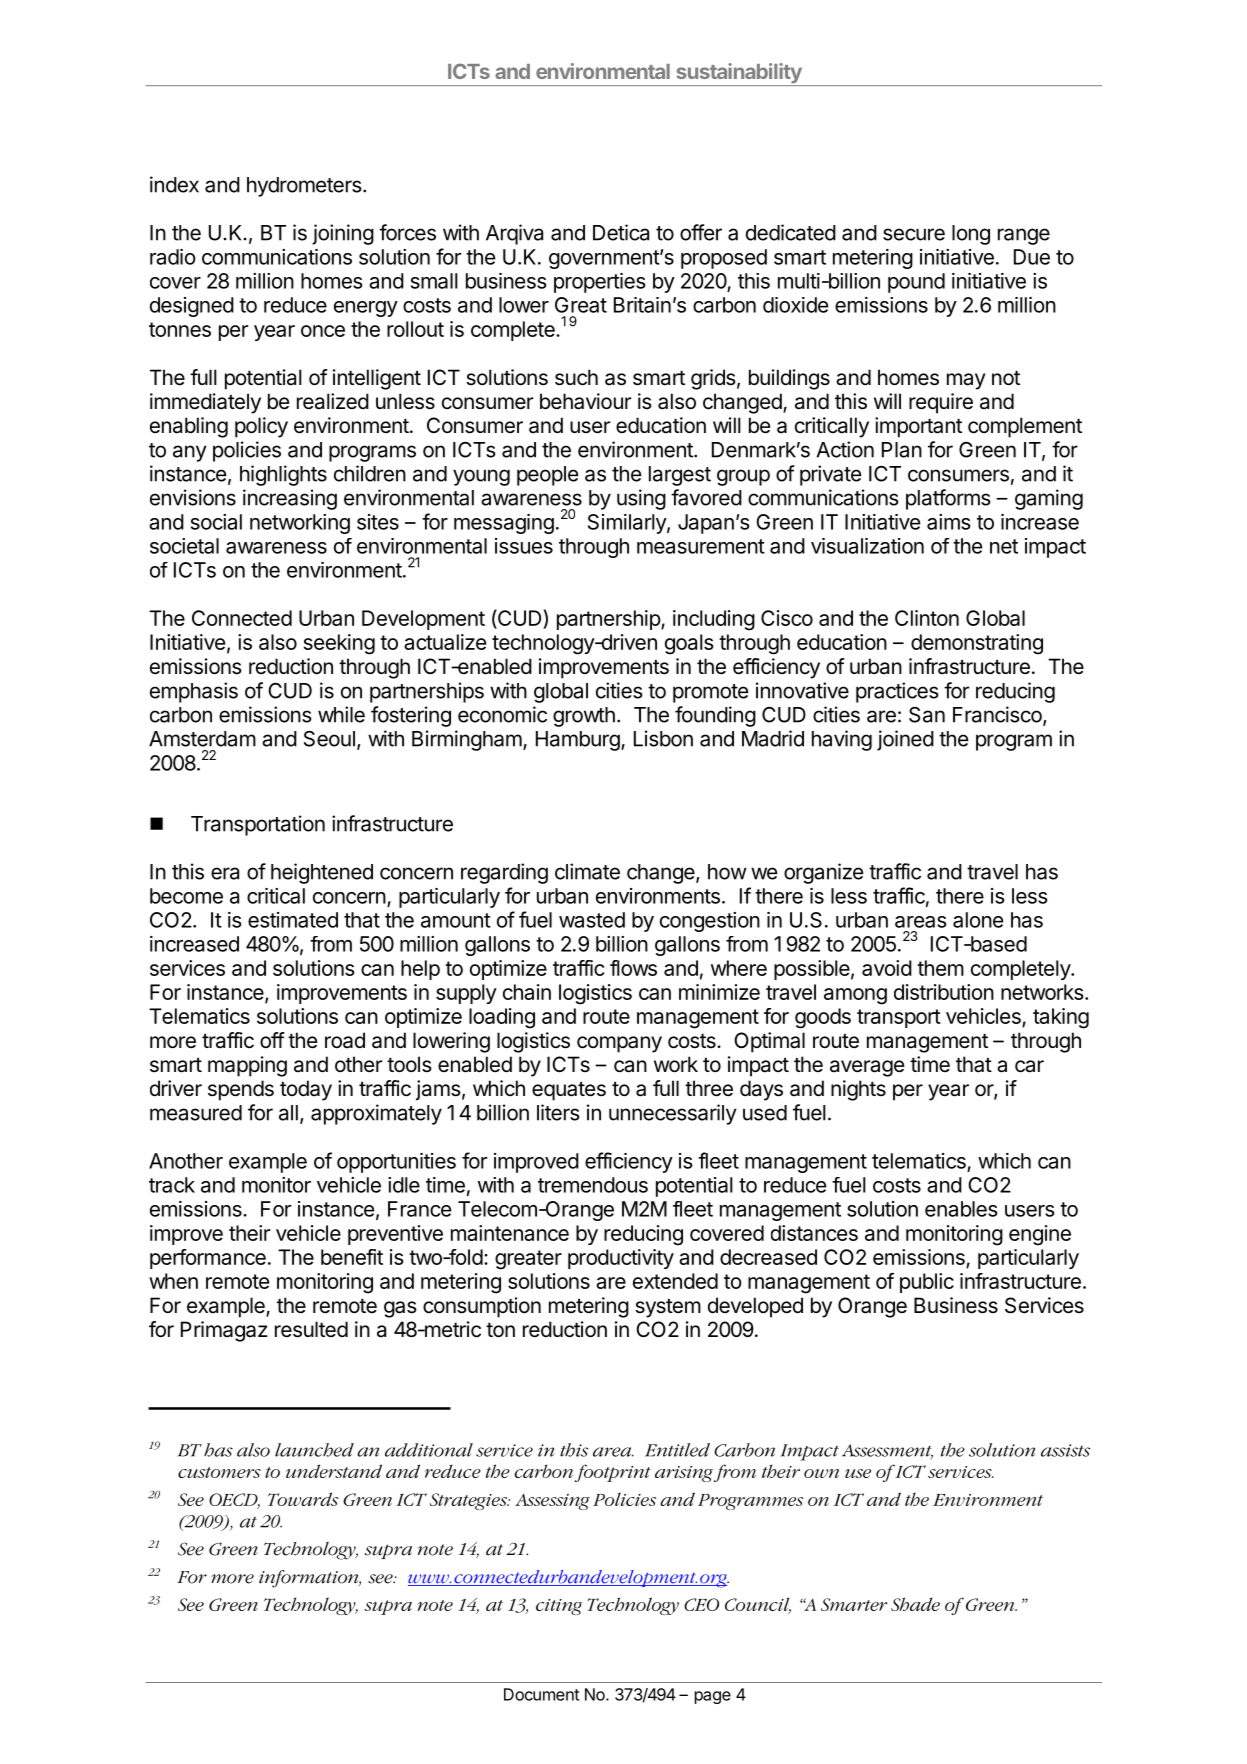  Describe the element at coordinates (971, 235) in the screenshot. I see `long` at that location.
